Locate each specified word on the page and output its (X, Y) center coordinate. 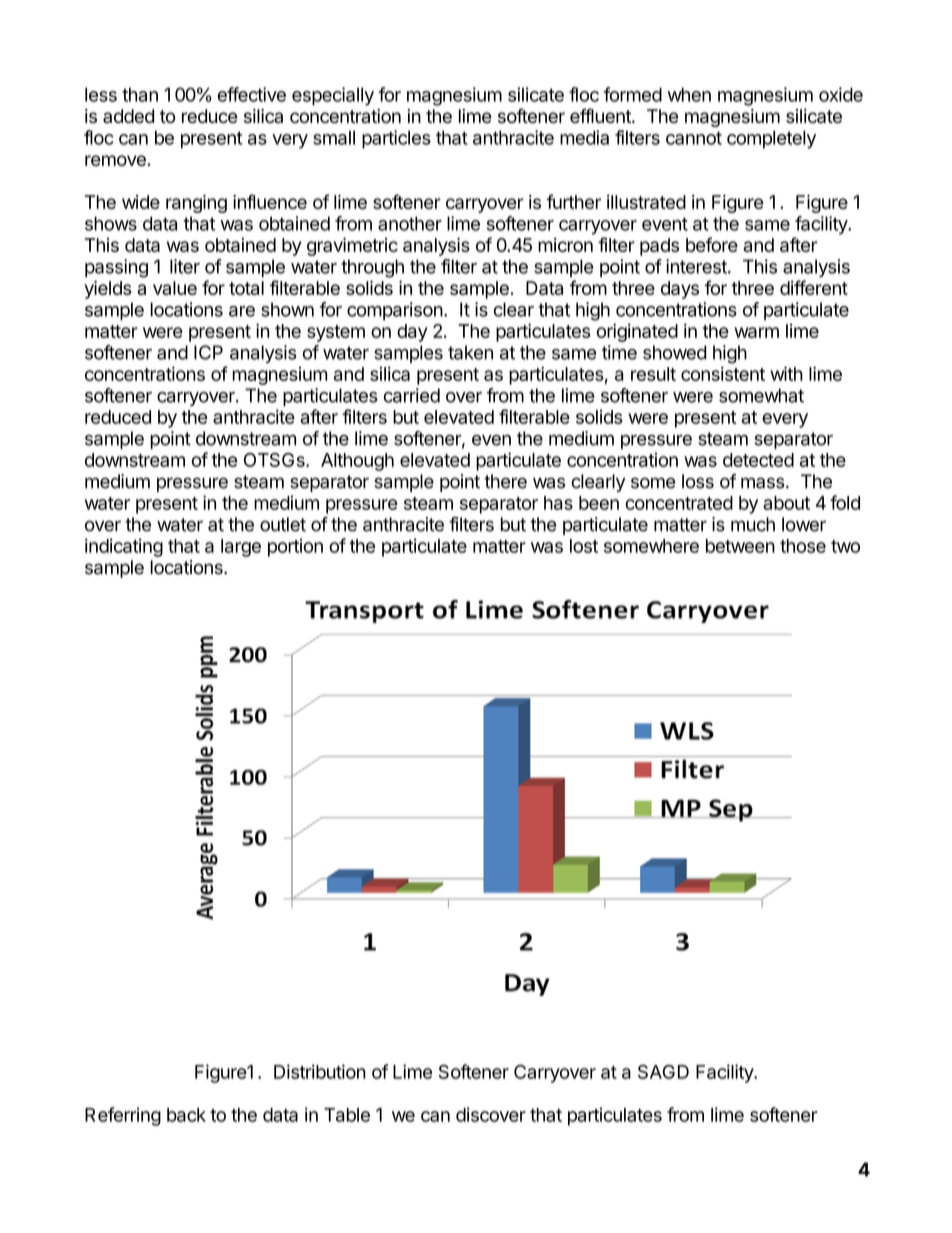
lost (584, 546)
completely (771, 139)
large (241, 548)
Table (347, 1115)
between (740, 546)
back (186, 1115)
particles (396, 139)
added (128, 116)
